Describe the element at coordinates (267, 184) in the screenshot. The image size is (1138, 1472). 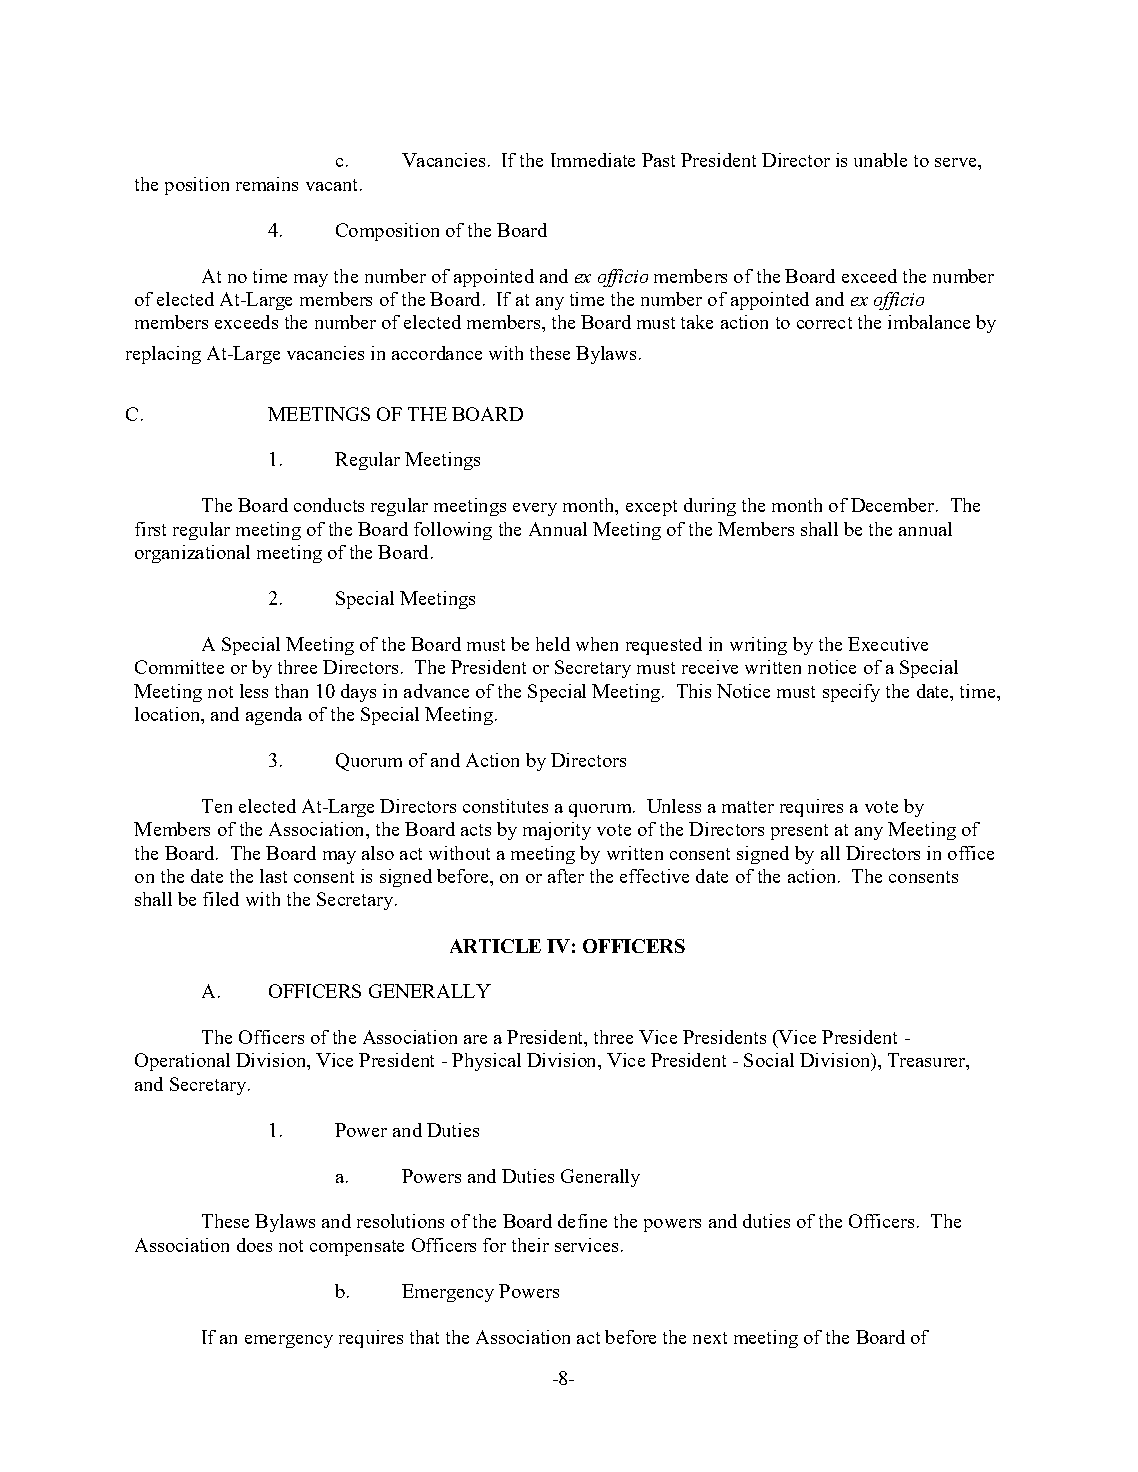
I see `remains` at that location.
